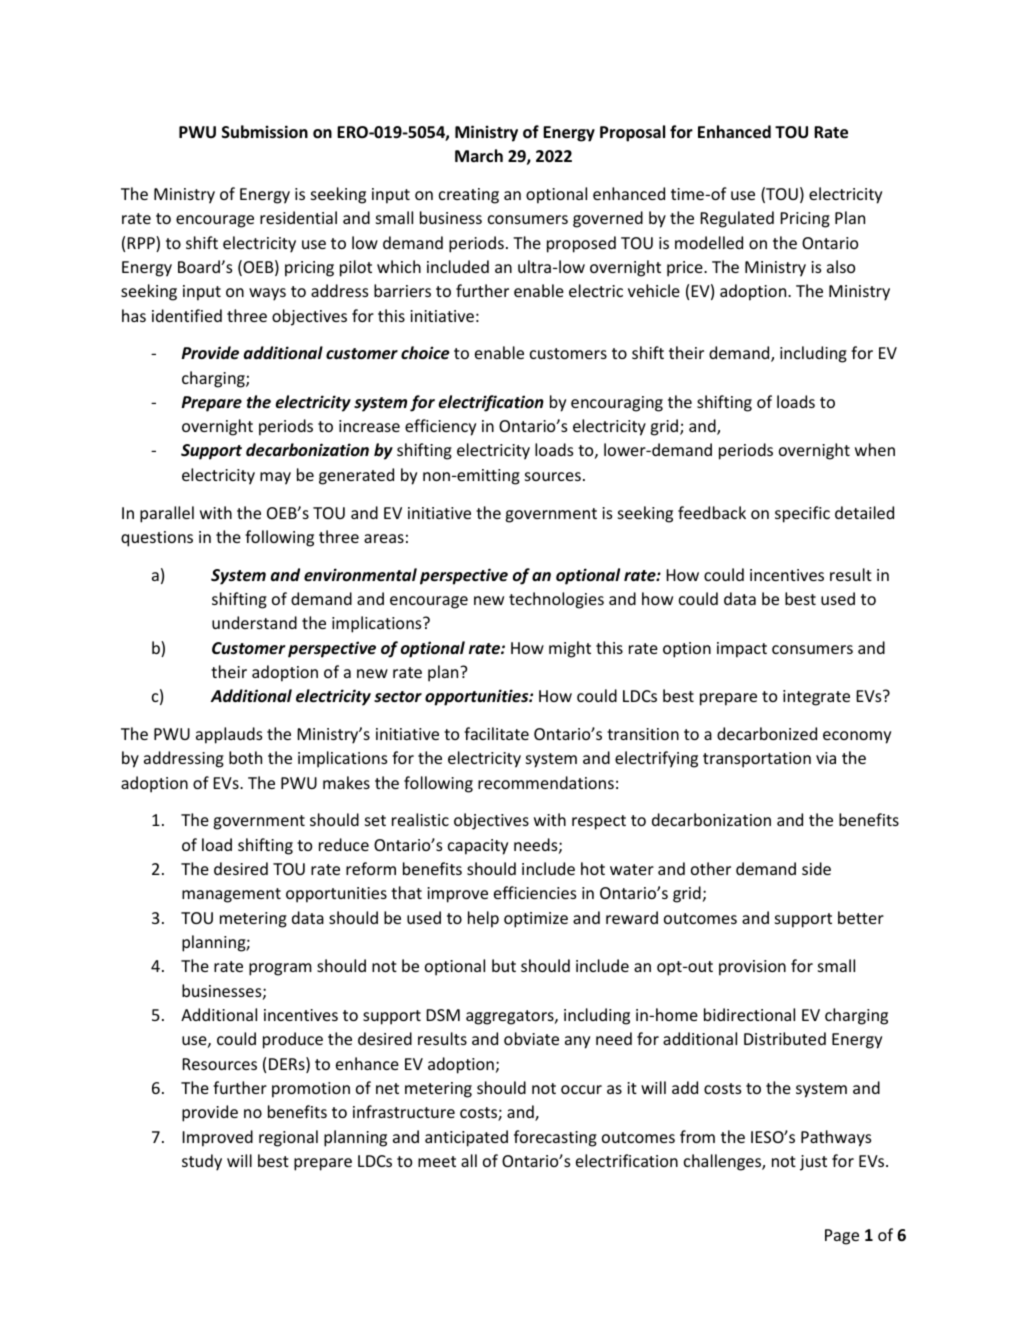  Describe the element at coordinates (479, 155) in the screenshot. I see `March` at that location.
